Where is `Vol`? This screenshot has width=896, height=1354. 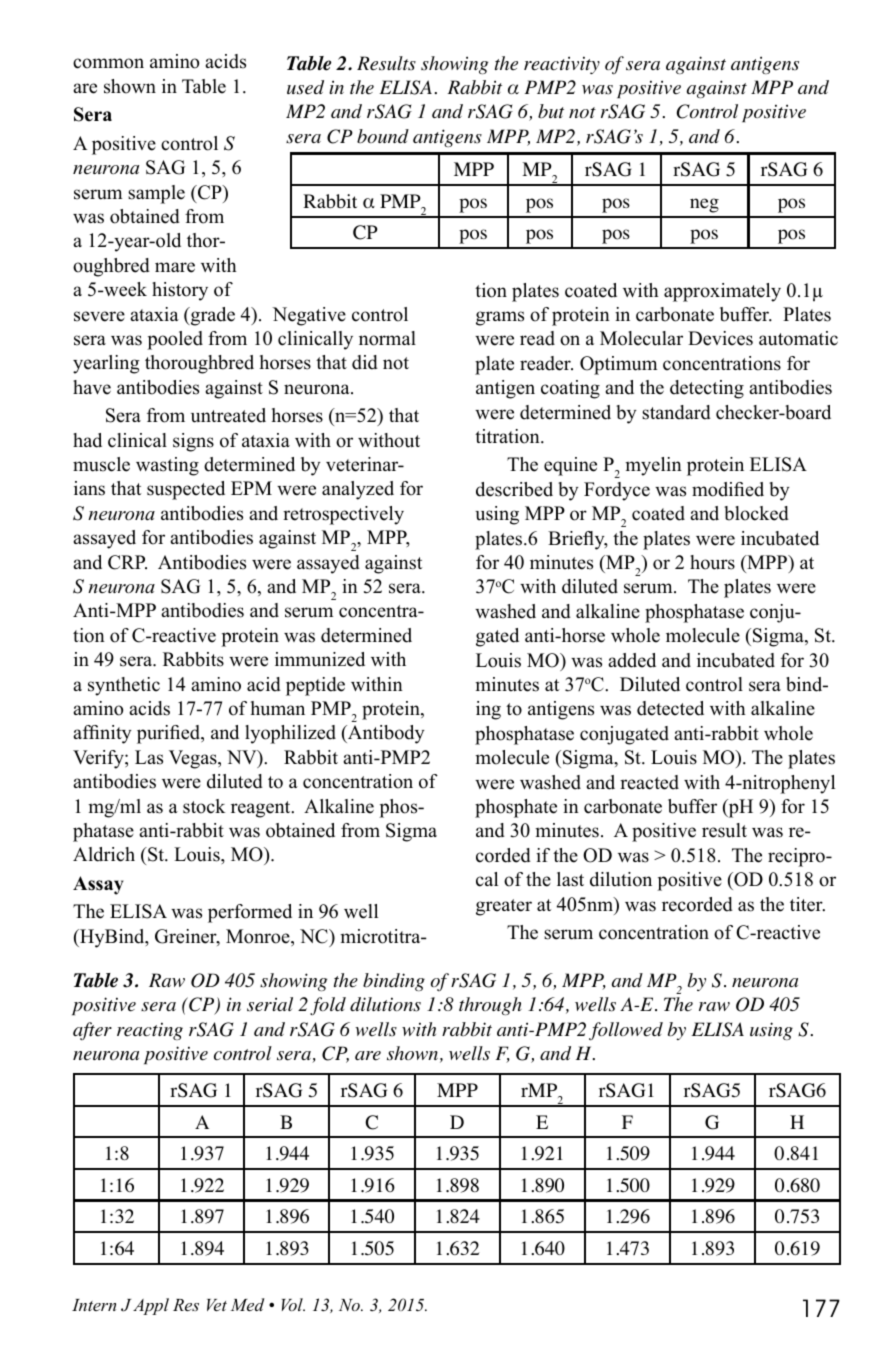
Vol is located at coordinates (293, 1304).
